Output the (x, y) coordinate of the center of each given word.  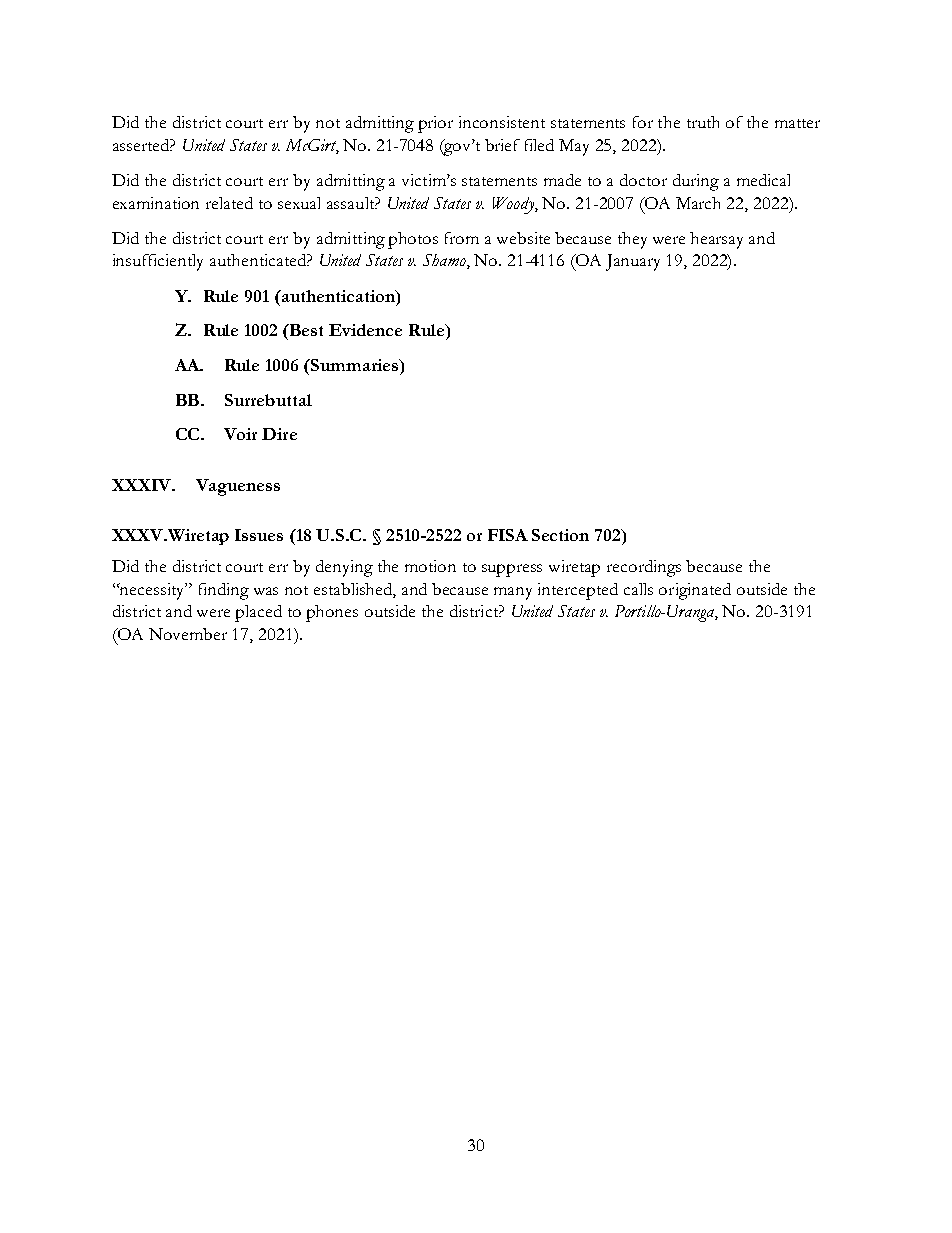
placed (258, 613)
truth (703, 122)
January (633, 262)
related (229, 203)
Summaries (355, 365)
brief (502, 145)
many (513, 593)
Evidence (365, 330)
